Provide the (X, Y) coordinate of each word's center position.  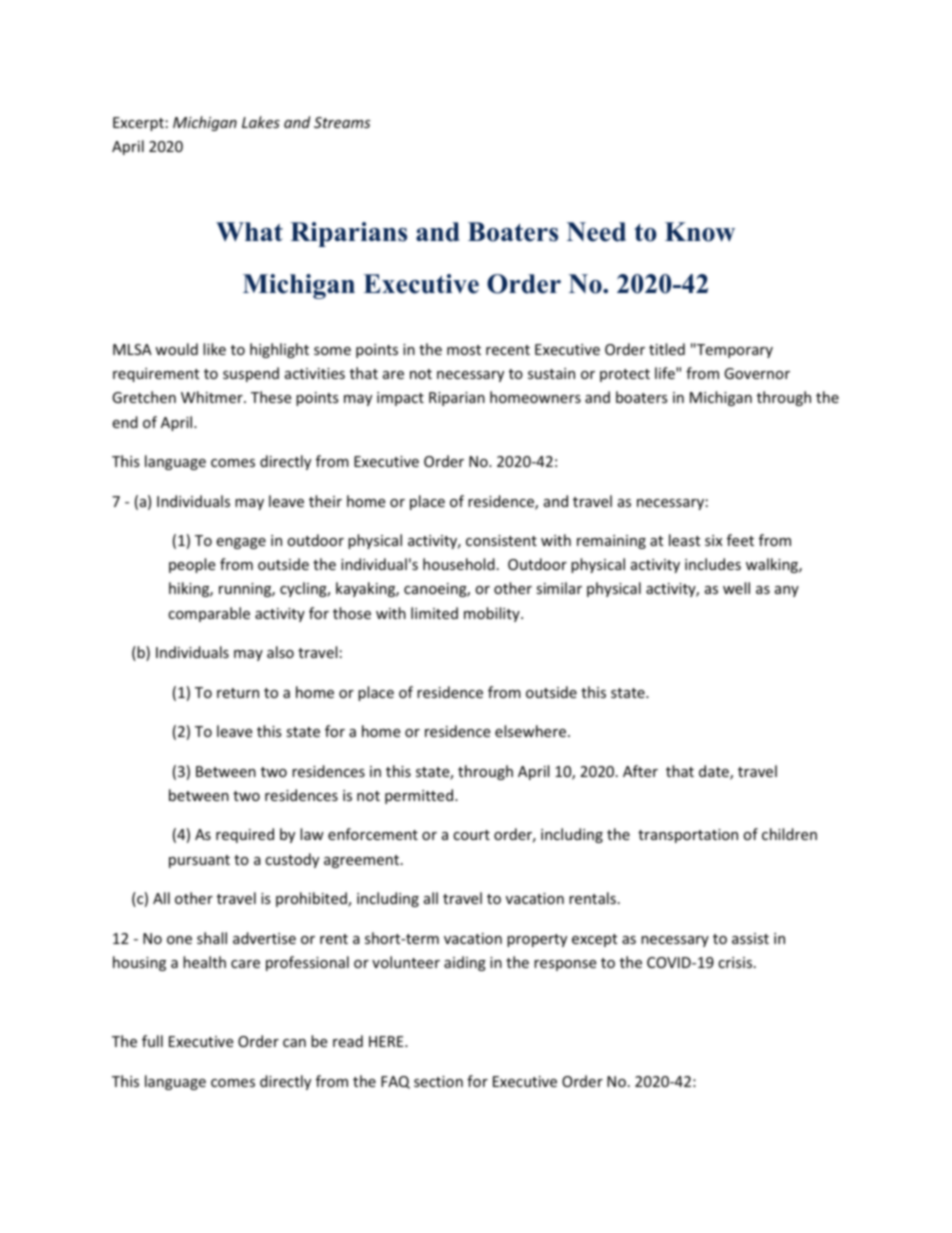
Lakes (261, 122)
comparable (209, 614)
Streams (342, 122)
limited (434, 613)
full (152, 1041)
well (736, 588)
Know (700, 232)
